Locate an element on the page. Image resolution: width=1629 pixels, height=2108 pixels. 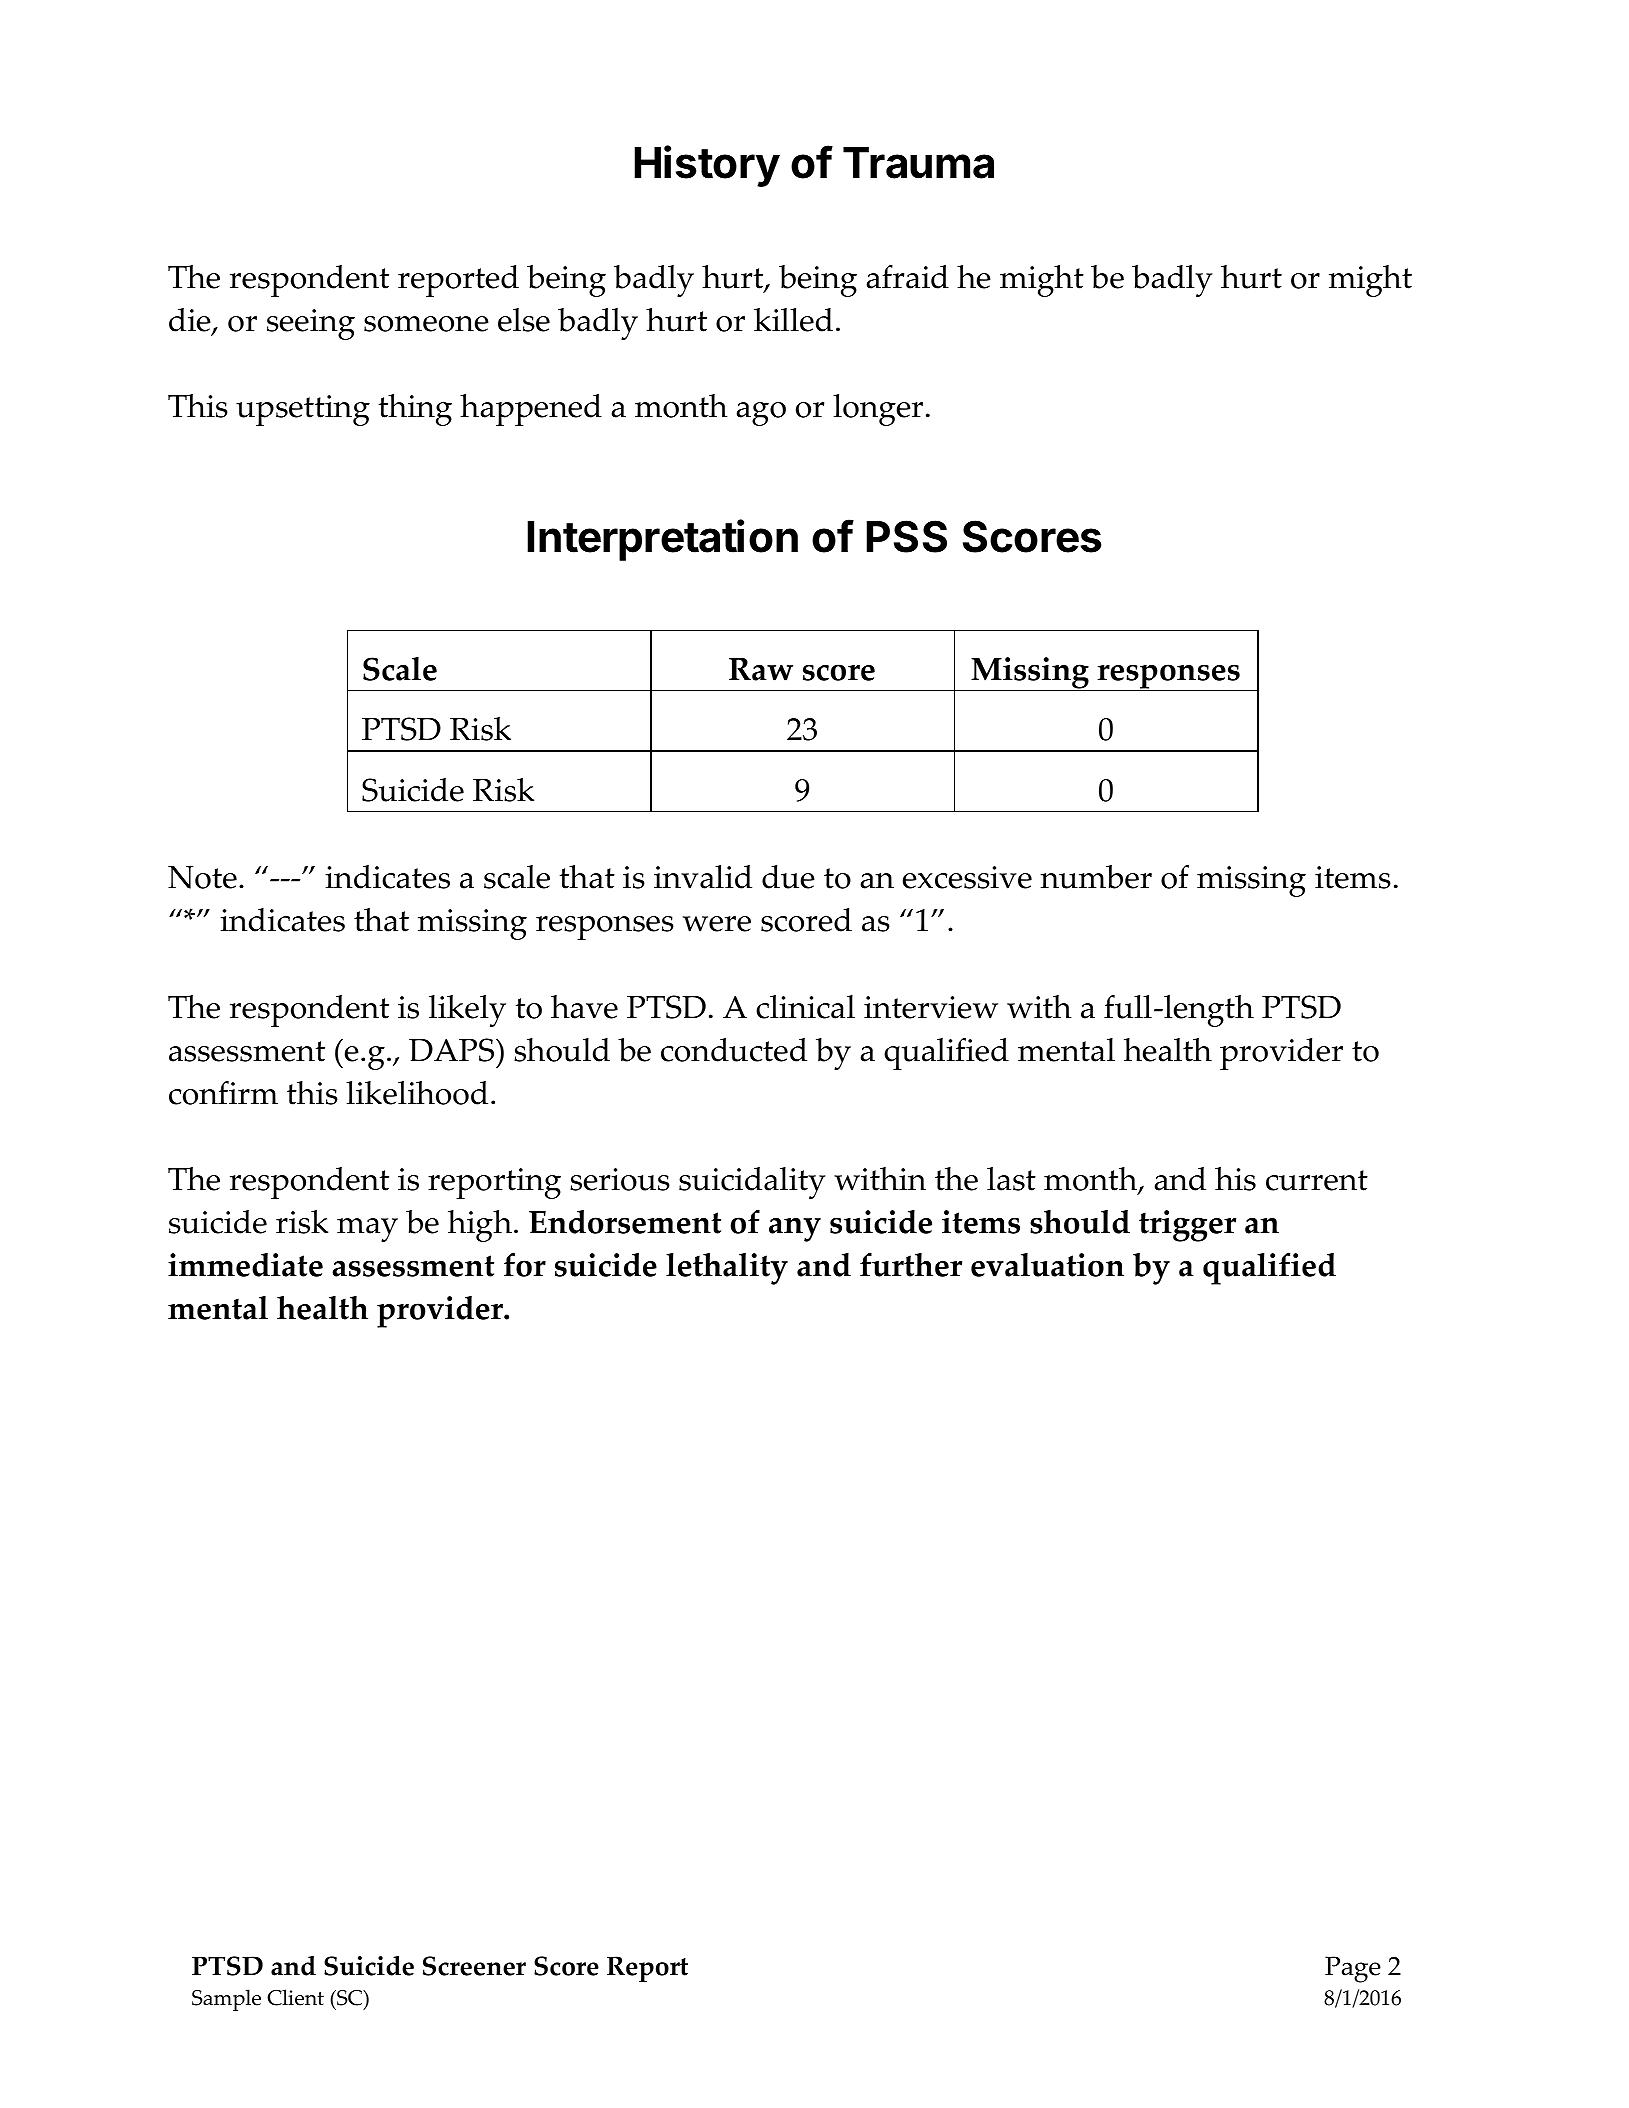
likelihood is located at coordinates (417, 1093).
